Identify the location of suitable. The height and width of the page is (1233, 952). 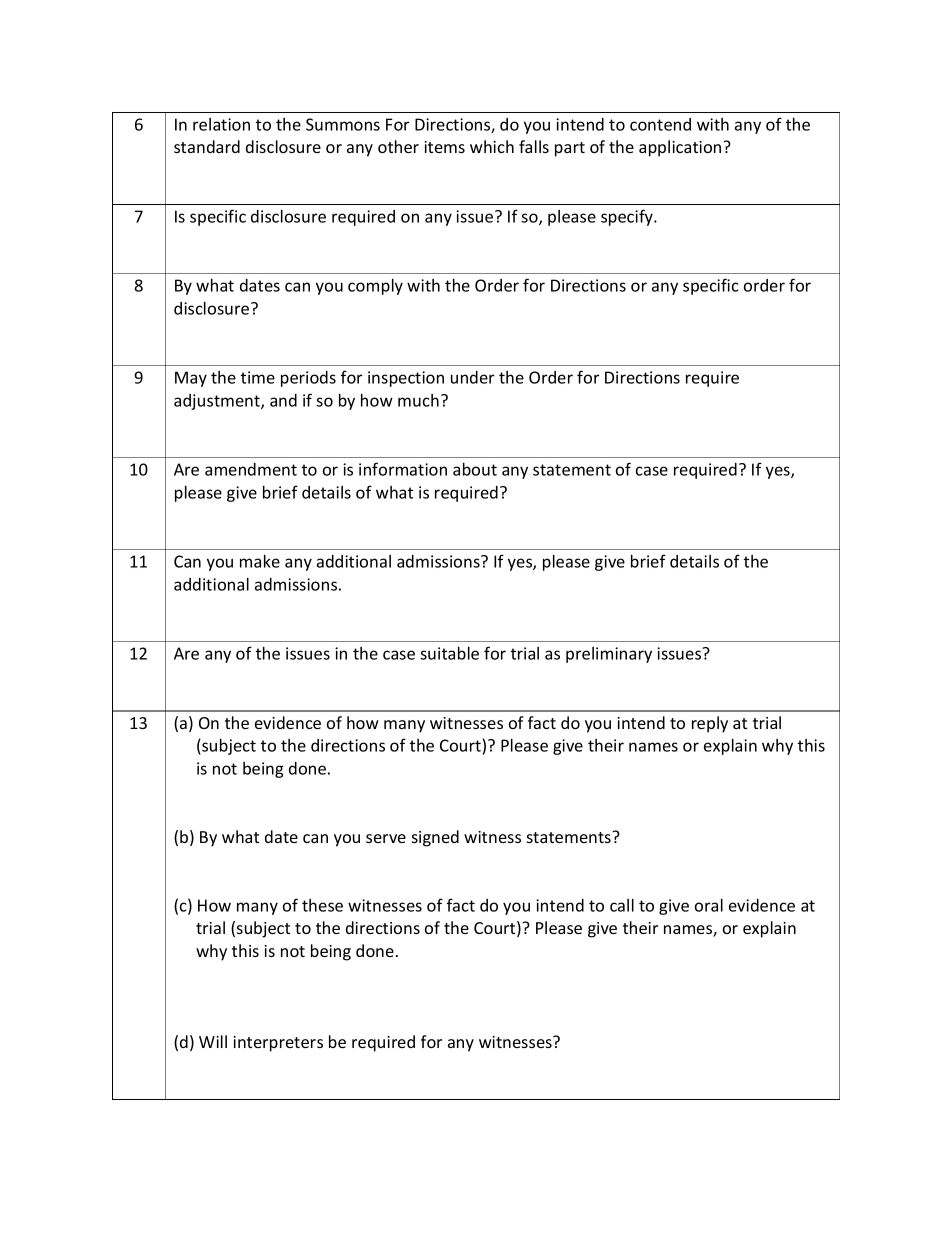
(449, 653).
